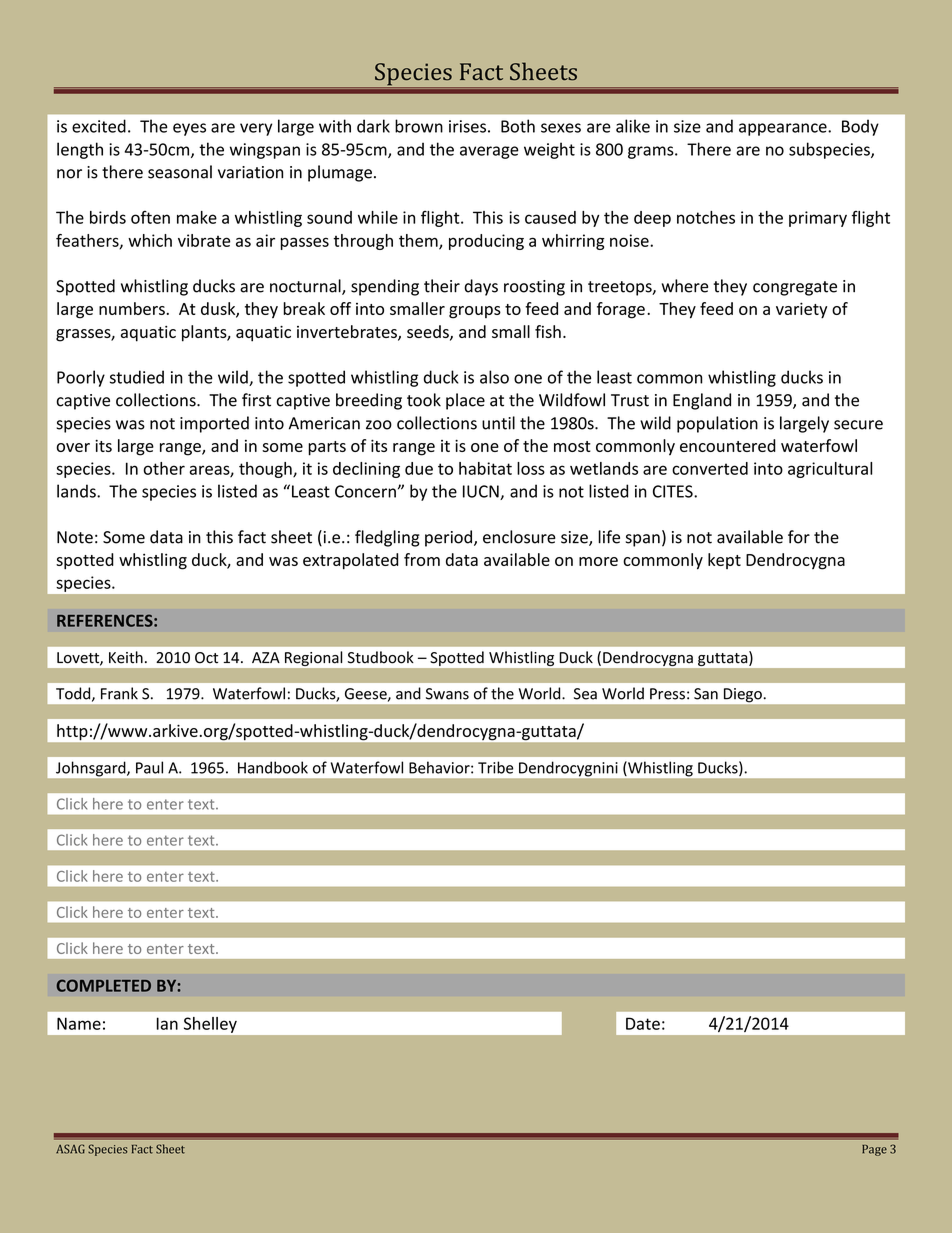 Image resolution: width=952 pixels, height=1233 pixels. What do you see at coordinates (489, 152) in the screenshot?
I see `average` at bounding box center [489, 152].
